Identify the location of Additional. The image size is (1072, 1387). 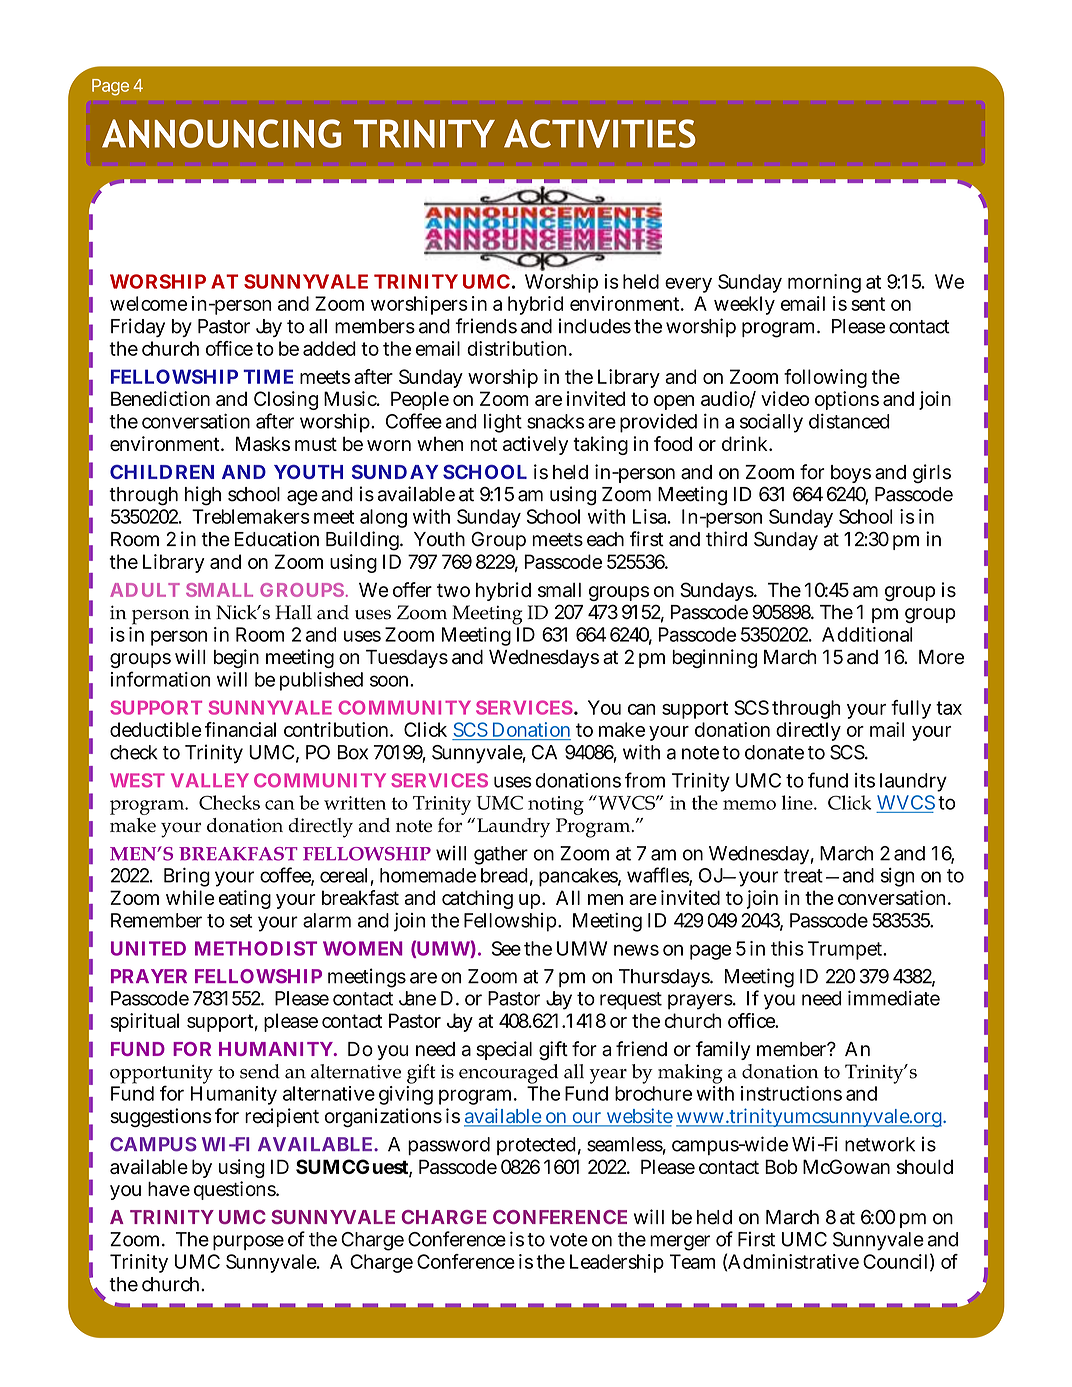
(867, 634).
